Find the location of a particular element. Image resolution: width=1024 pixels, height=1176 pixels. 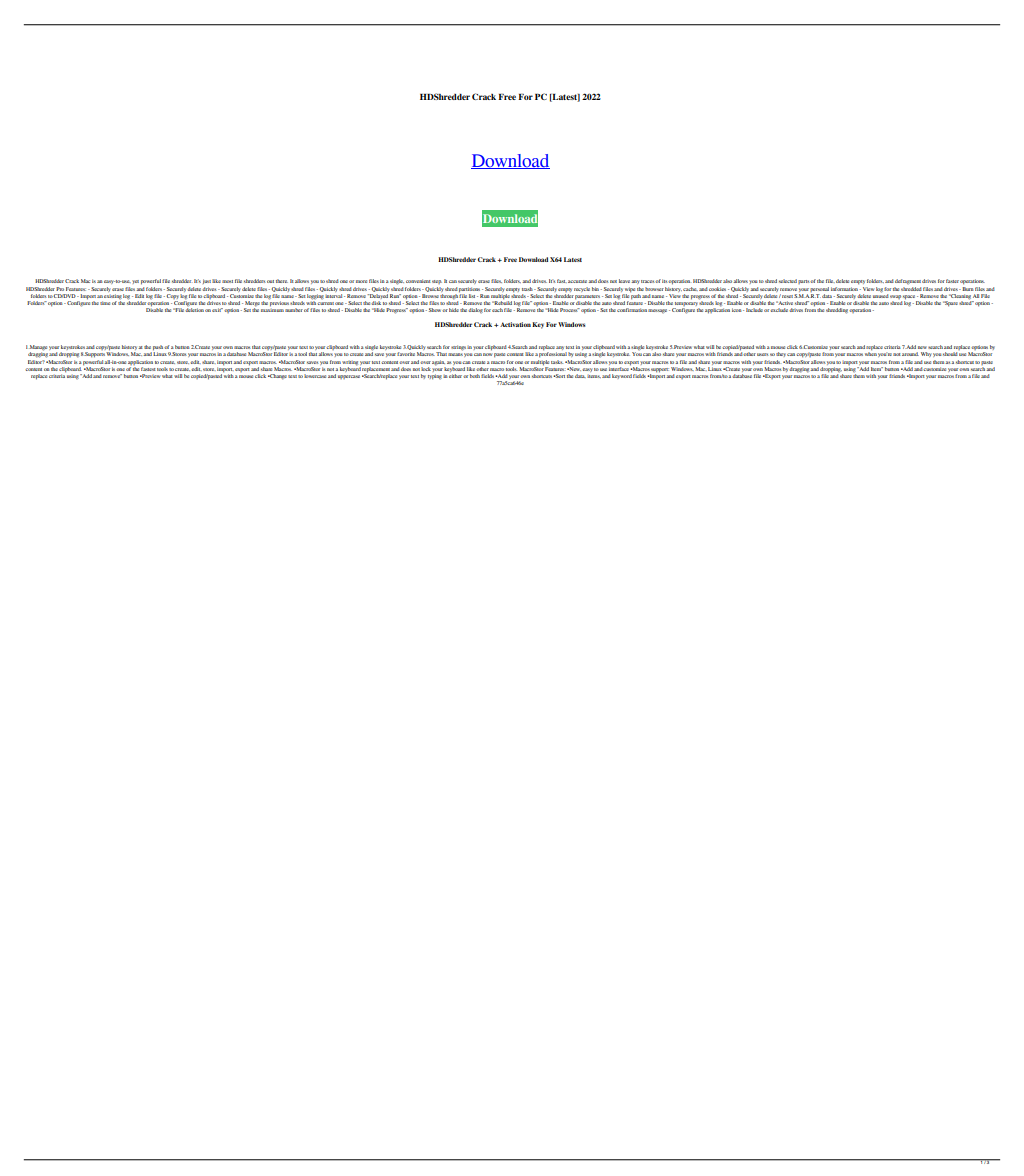

accurate is located at coordinates (578, 281).
